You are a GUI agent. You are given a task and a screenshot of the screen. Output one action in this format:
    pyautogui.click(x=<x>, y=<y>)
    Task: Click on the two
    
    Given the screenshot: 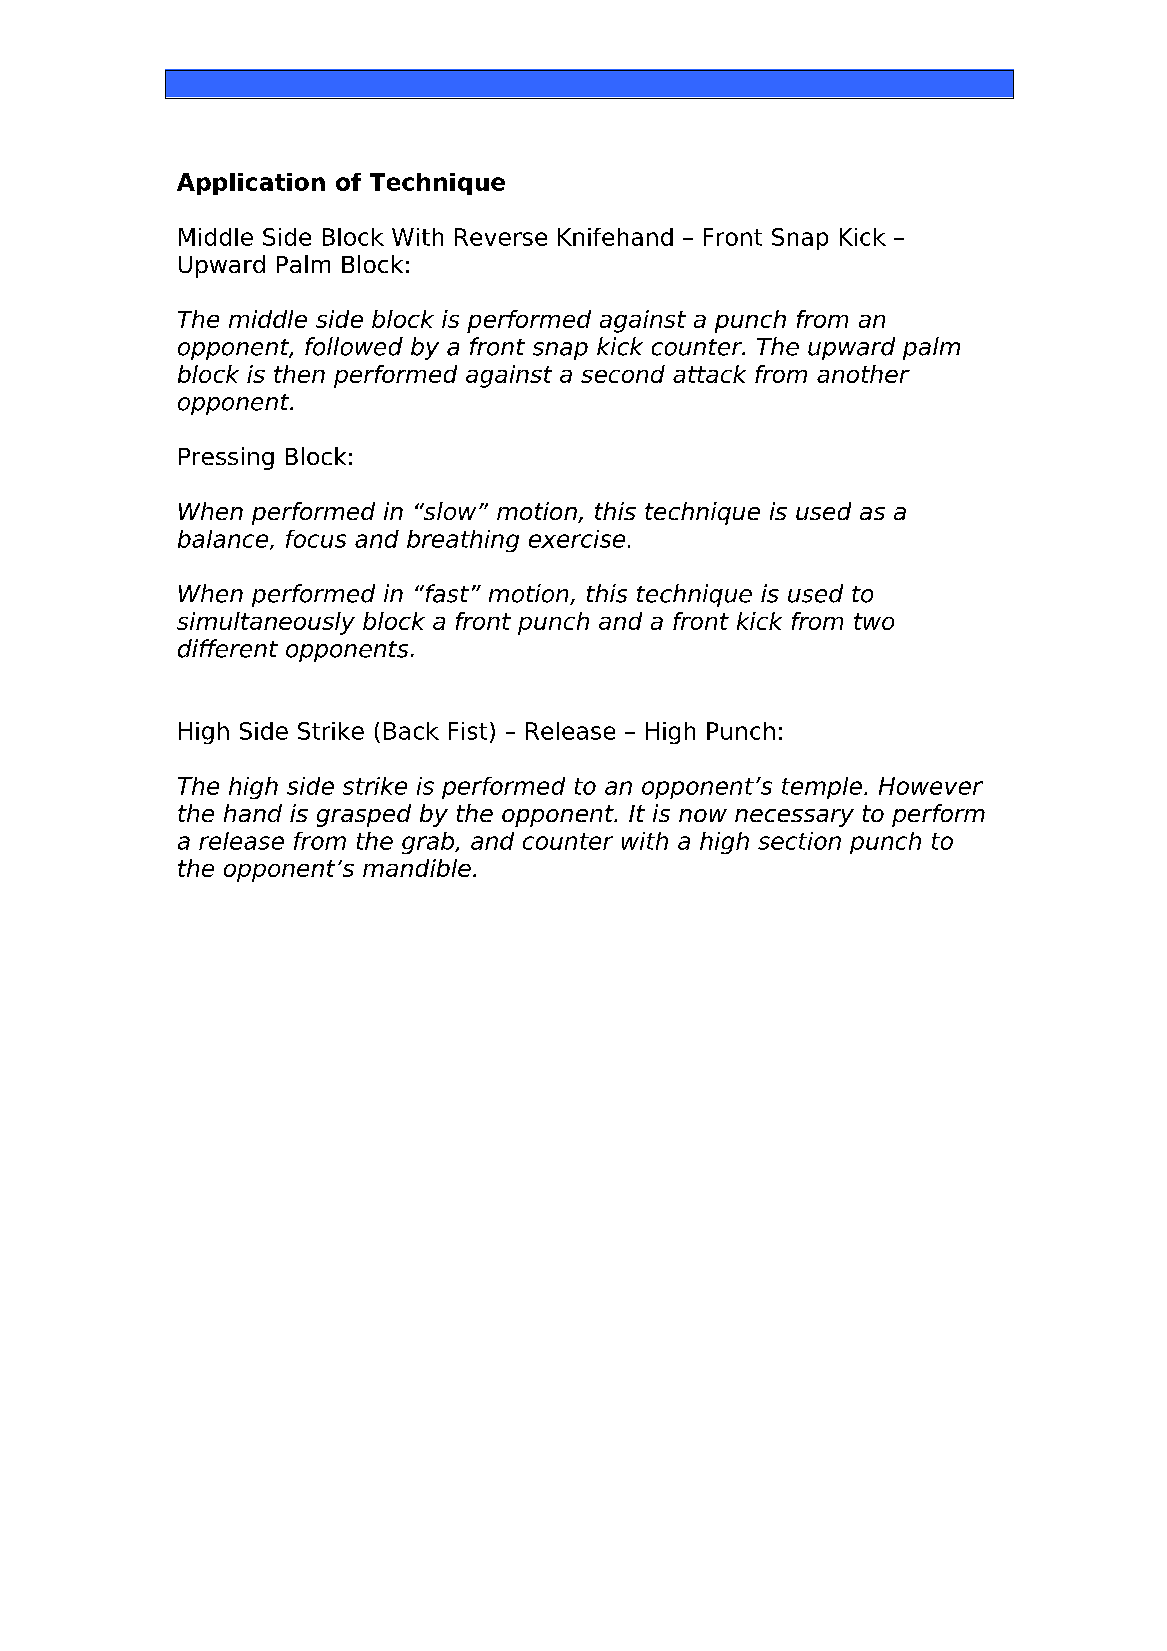 What is the action you would take?
    pyautogui.click(x=874, y=621)
